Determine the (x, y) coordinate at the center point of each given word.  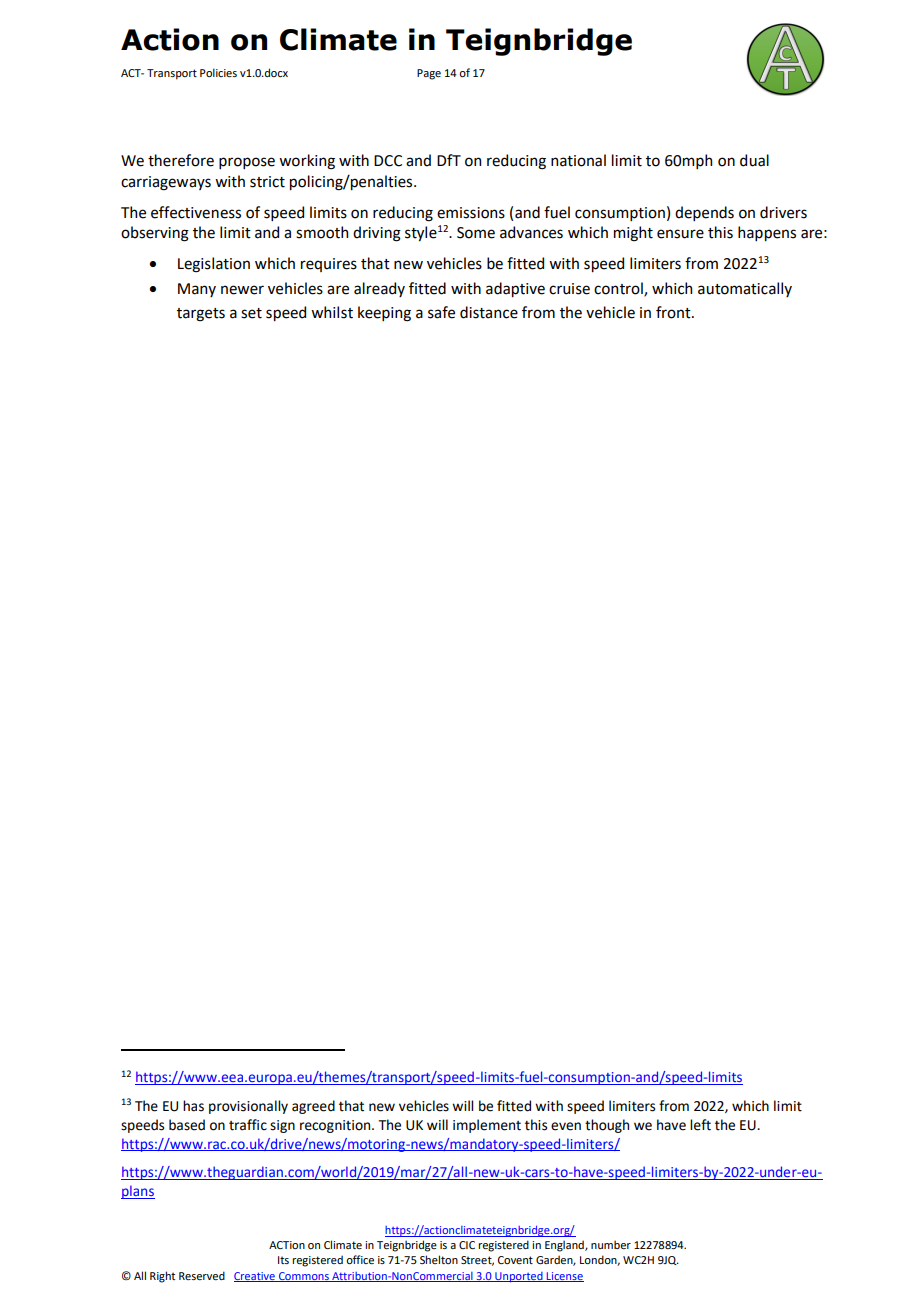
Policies (218, 72)
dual (754, 160)
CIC (467, 1245)
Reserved (202, 1275)
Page (429, 74)
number (611, 1244)
